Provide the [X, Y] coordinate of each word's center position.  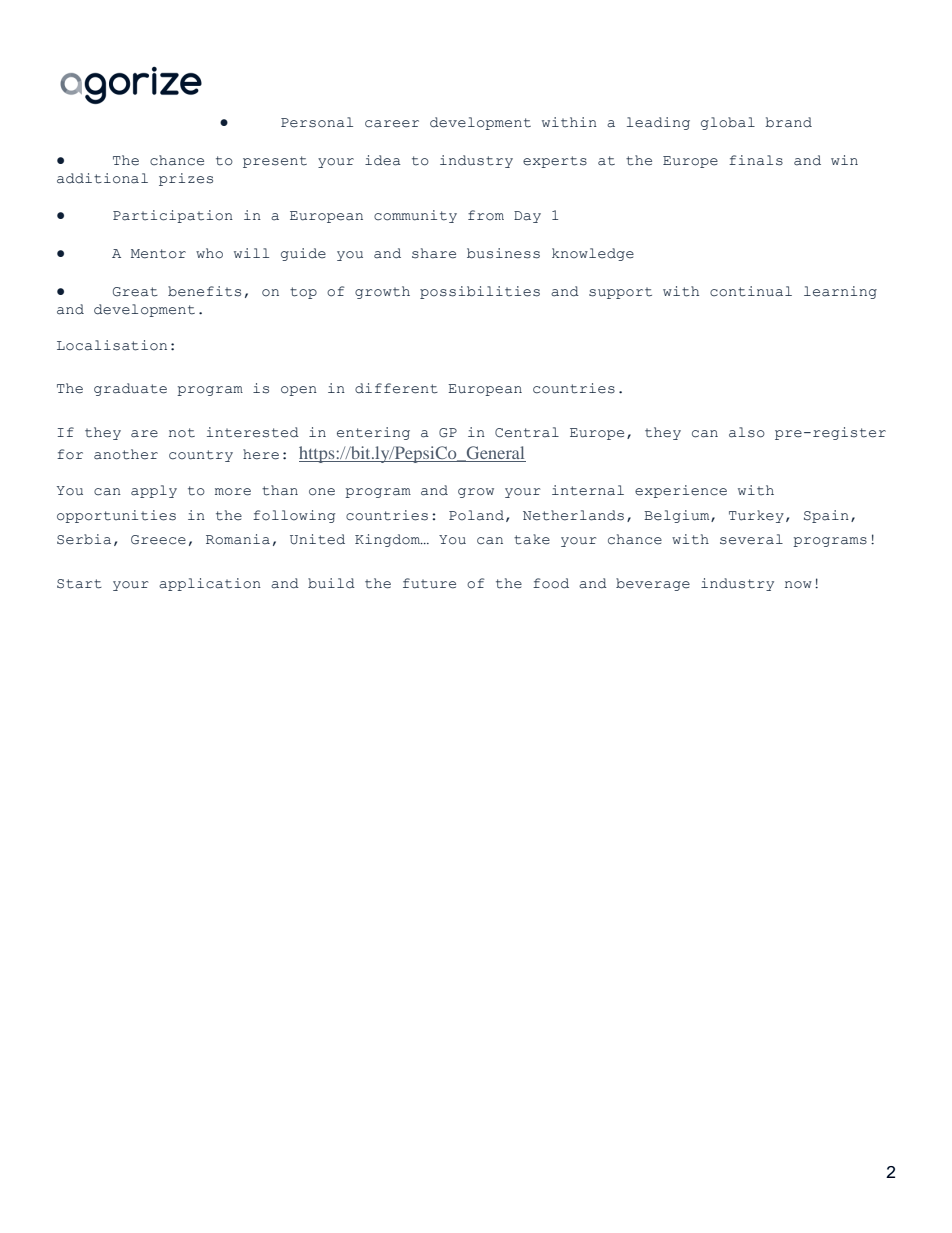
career [392, 124]
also [747, 432]
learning [840, 292]
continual [751, 291]
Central [527, 432]
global [728, 123]
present [275, 162]
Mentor [158, 254]
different [396, 388]
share [434, 253]
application [210, 584]
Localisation [112, 345]
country [201, 456]
